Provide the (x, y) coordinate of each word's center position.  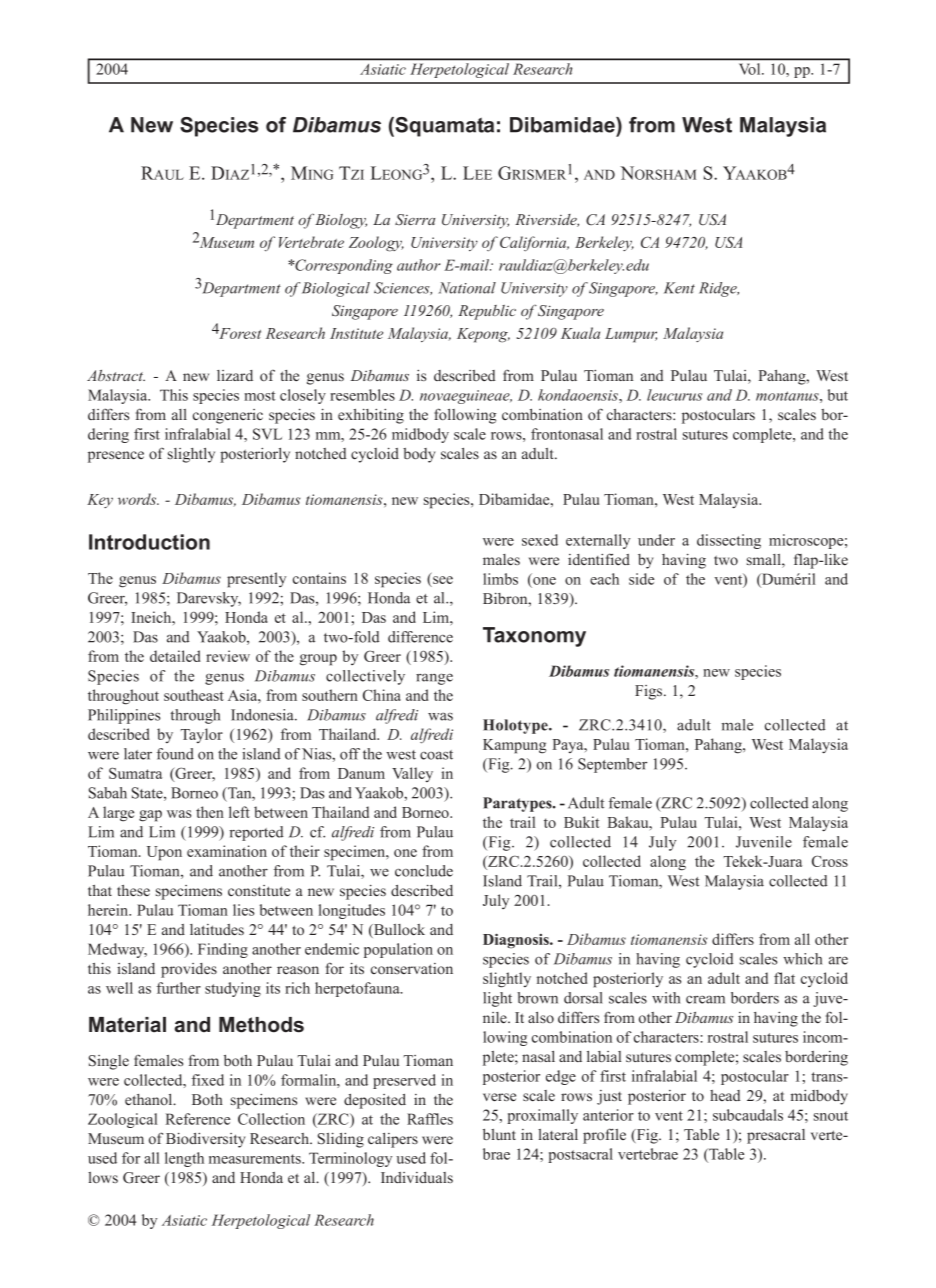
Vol (751, 69)
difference (420, 637)
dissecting (729, 541)
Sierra (415, 219)
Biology (341, 221)
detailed (175, 656)
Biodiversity (205, 1140)
